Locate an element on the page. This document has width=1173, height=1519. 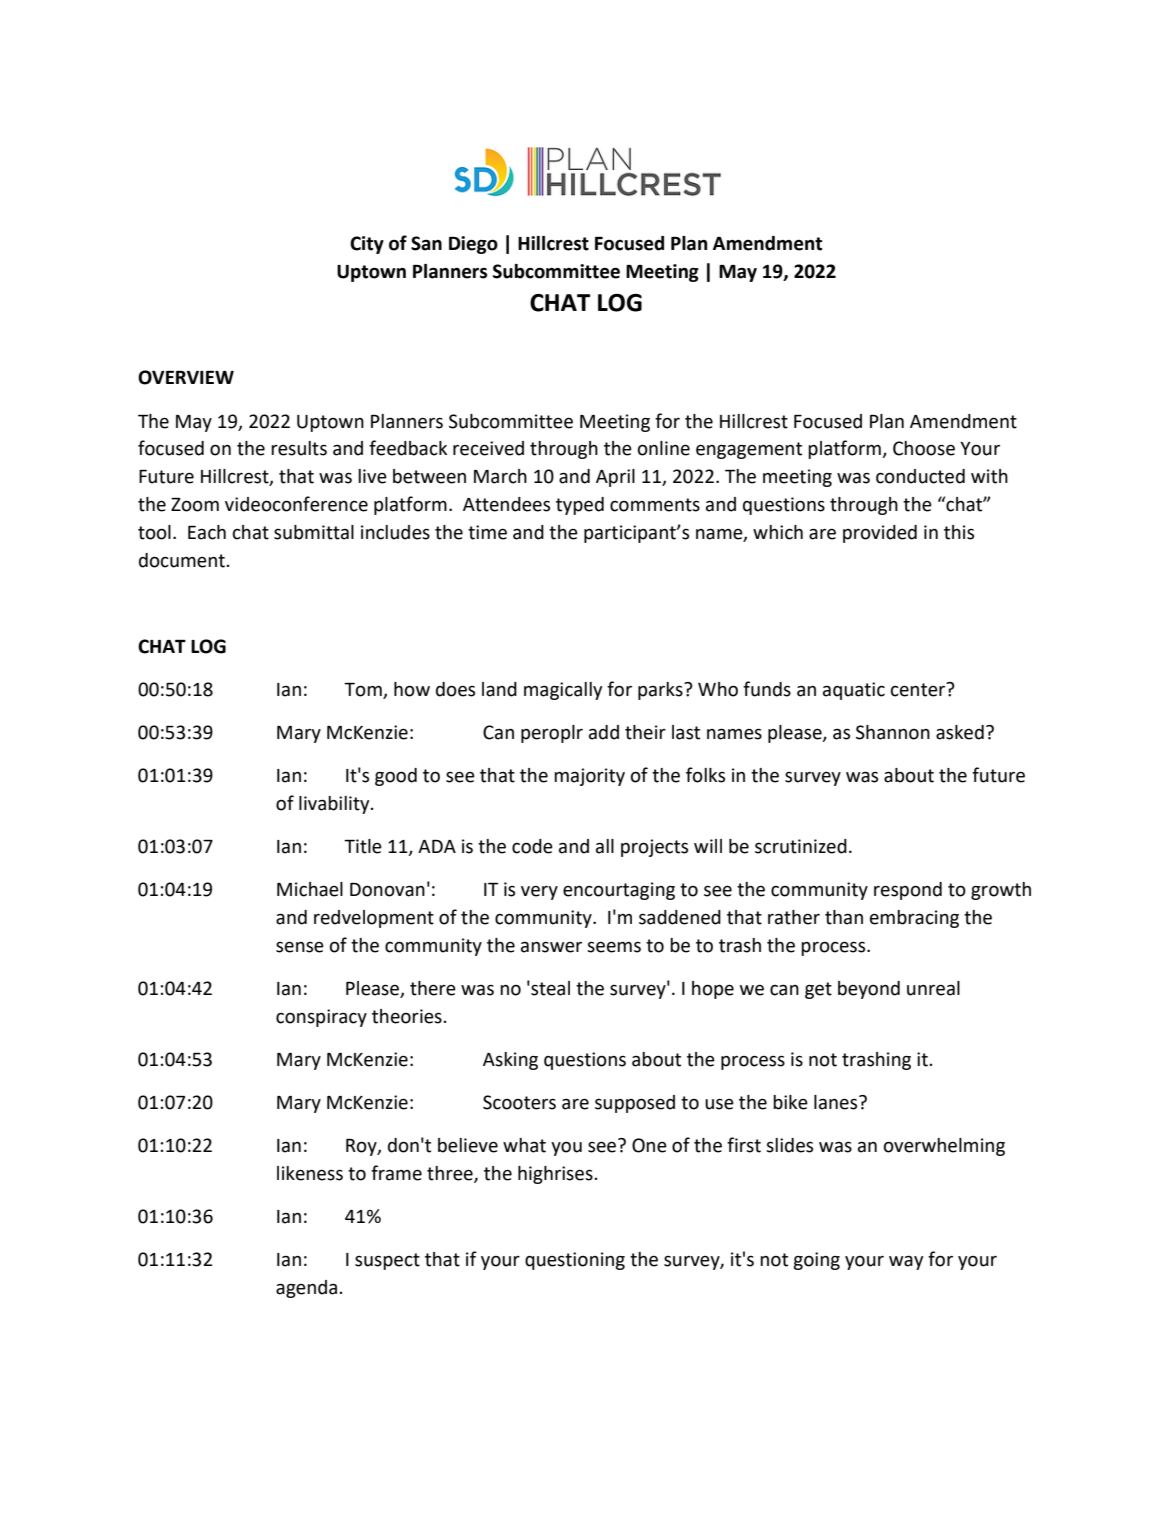
conducted is located at coordinates (920, 476).
